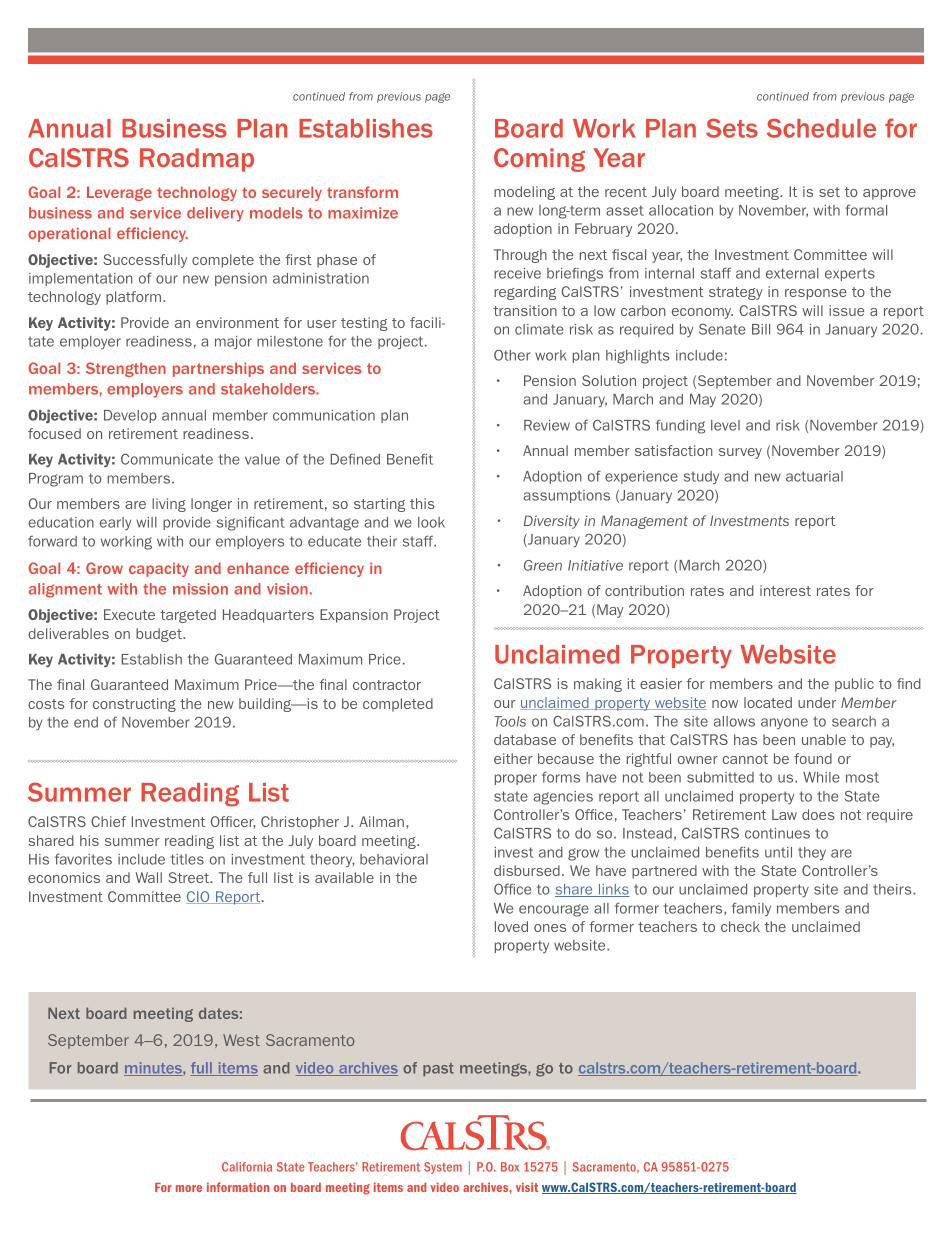 The image size is (952, 1233). Describe the element at coordinates (510, 1167) in the screenshot. I see `Box` at that location.
